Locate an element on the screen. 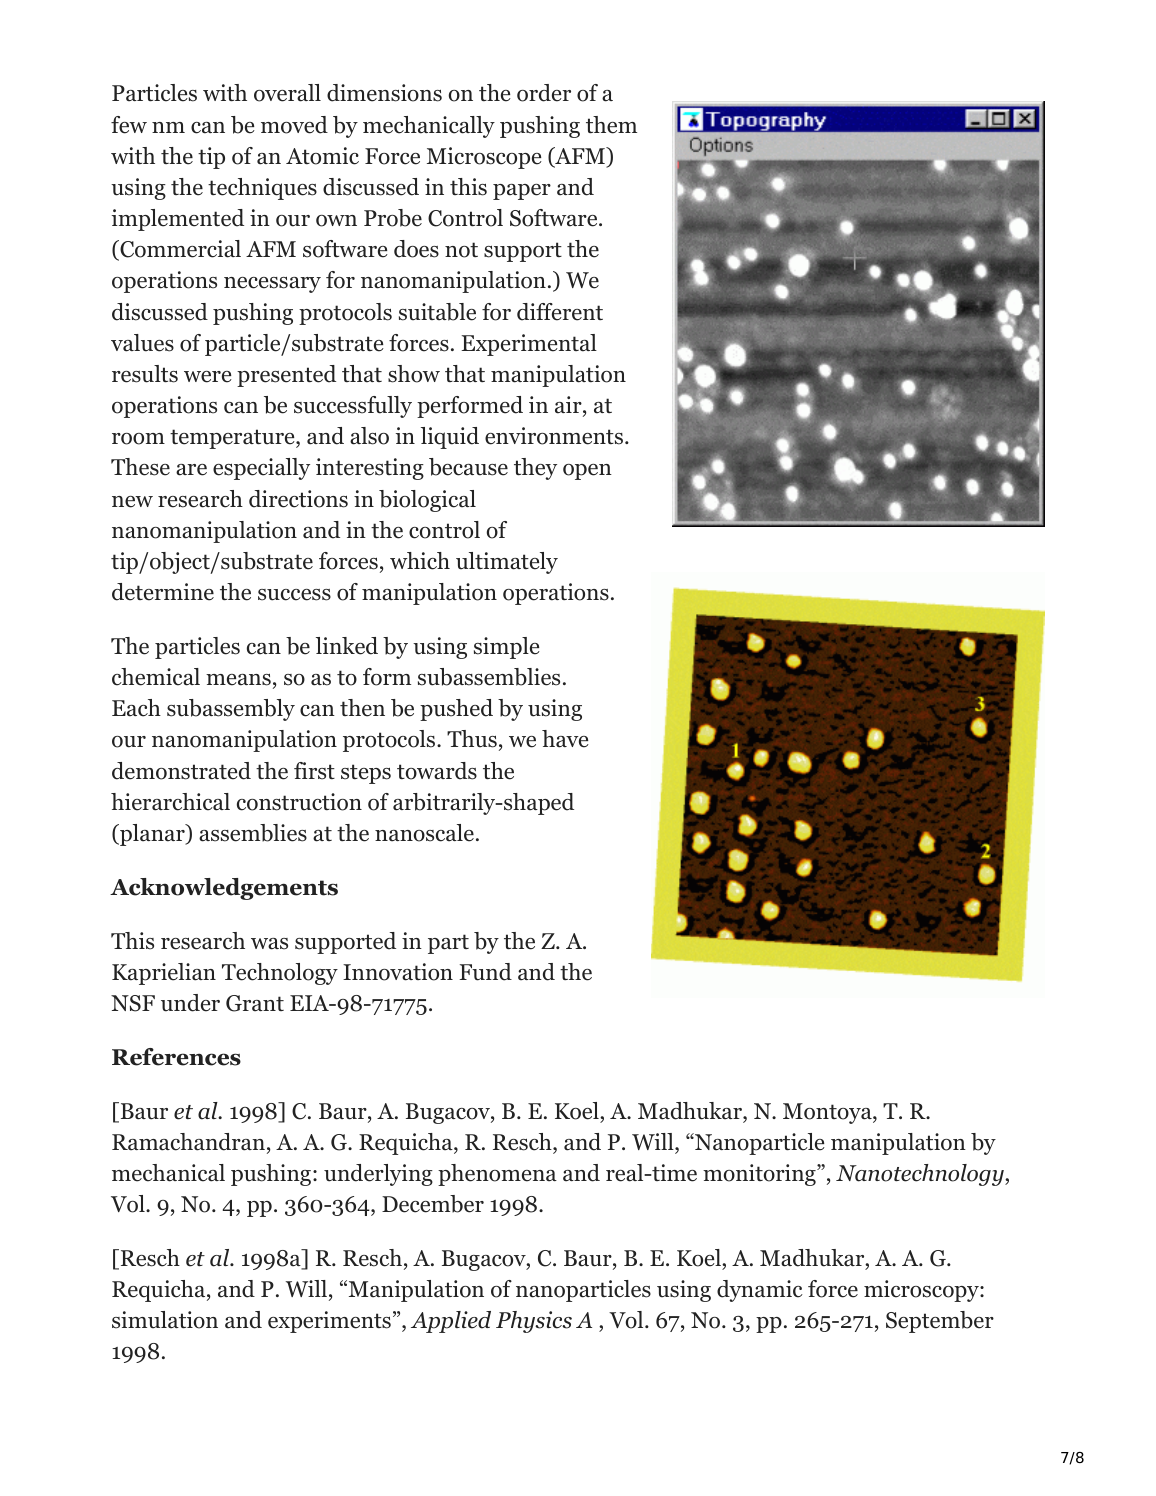 The width and height of the screenshot is (1156, 1496). Fund is located at coordinates (485, 972).
